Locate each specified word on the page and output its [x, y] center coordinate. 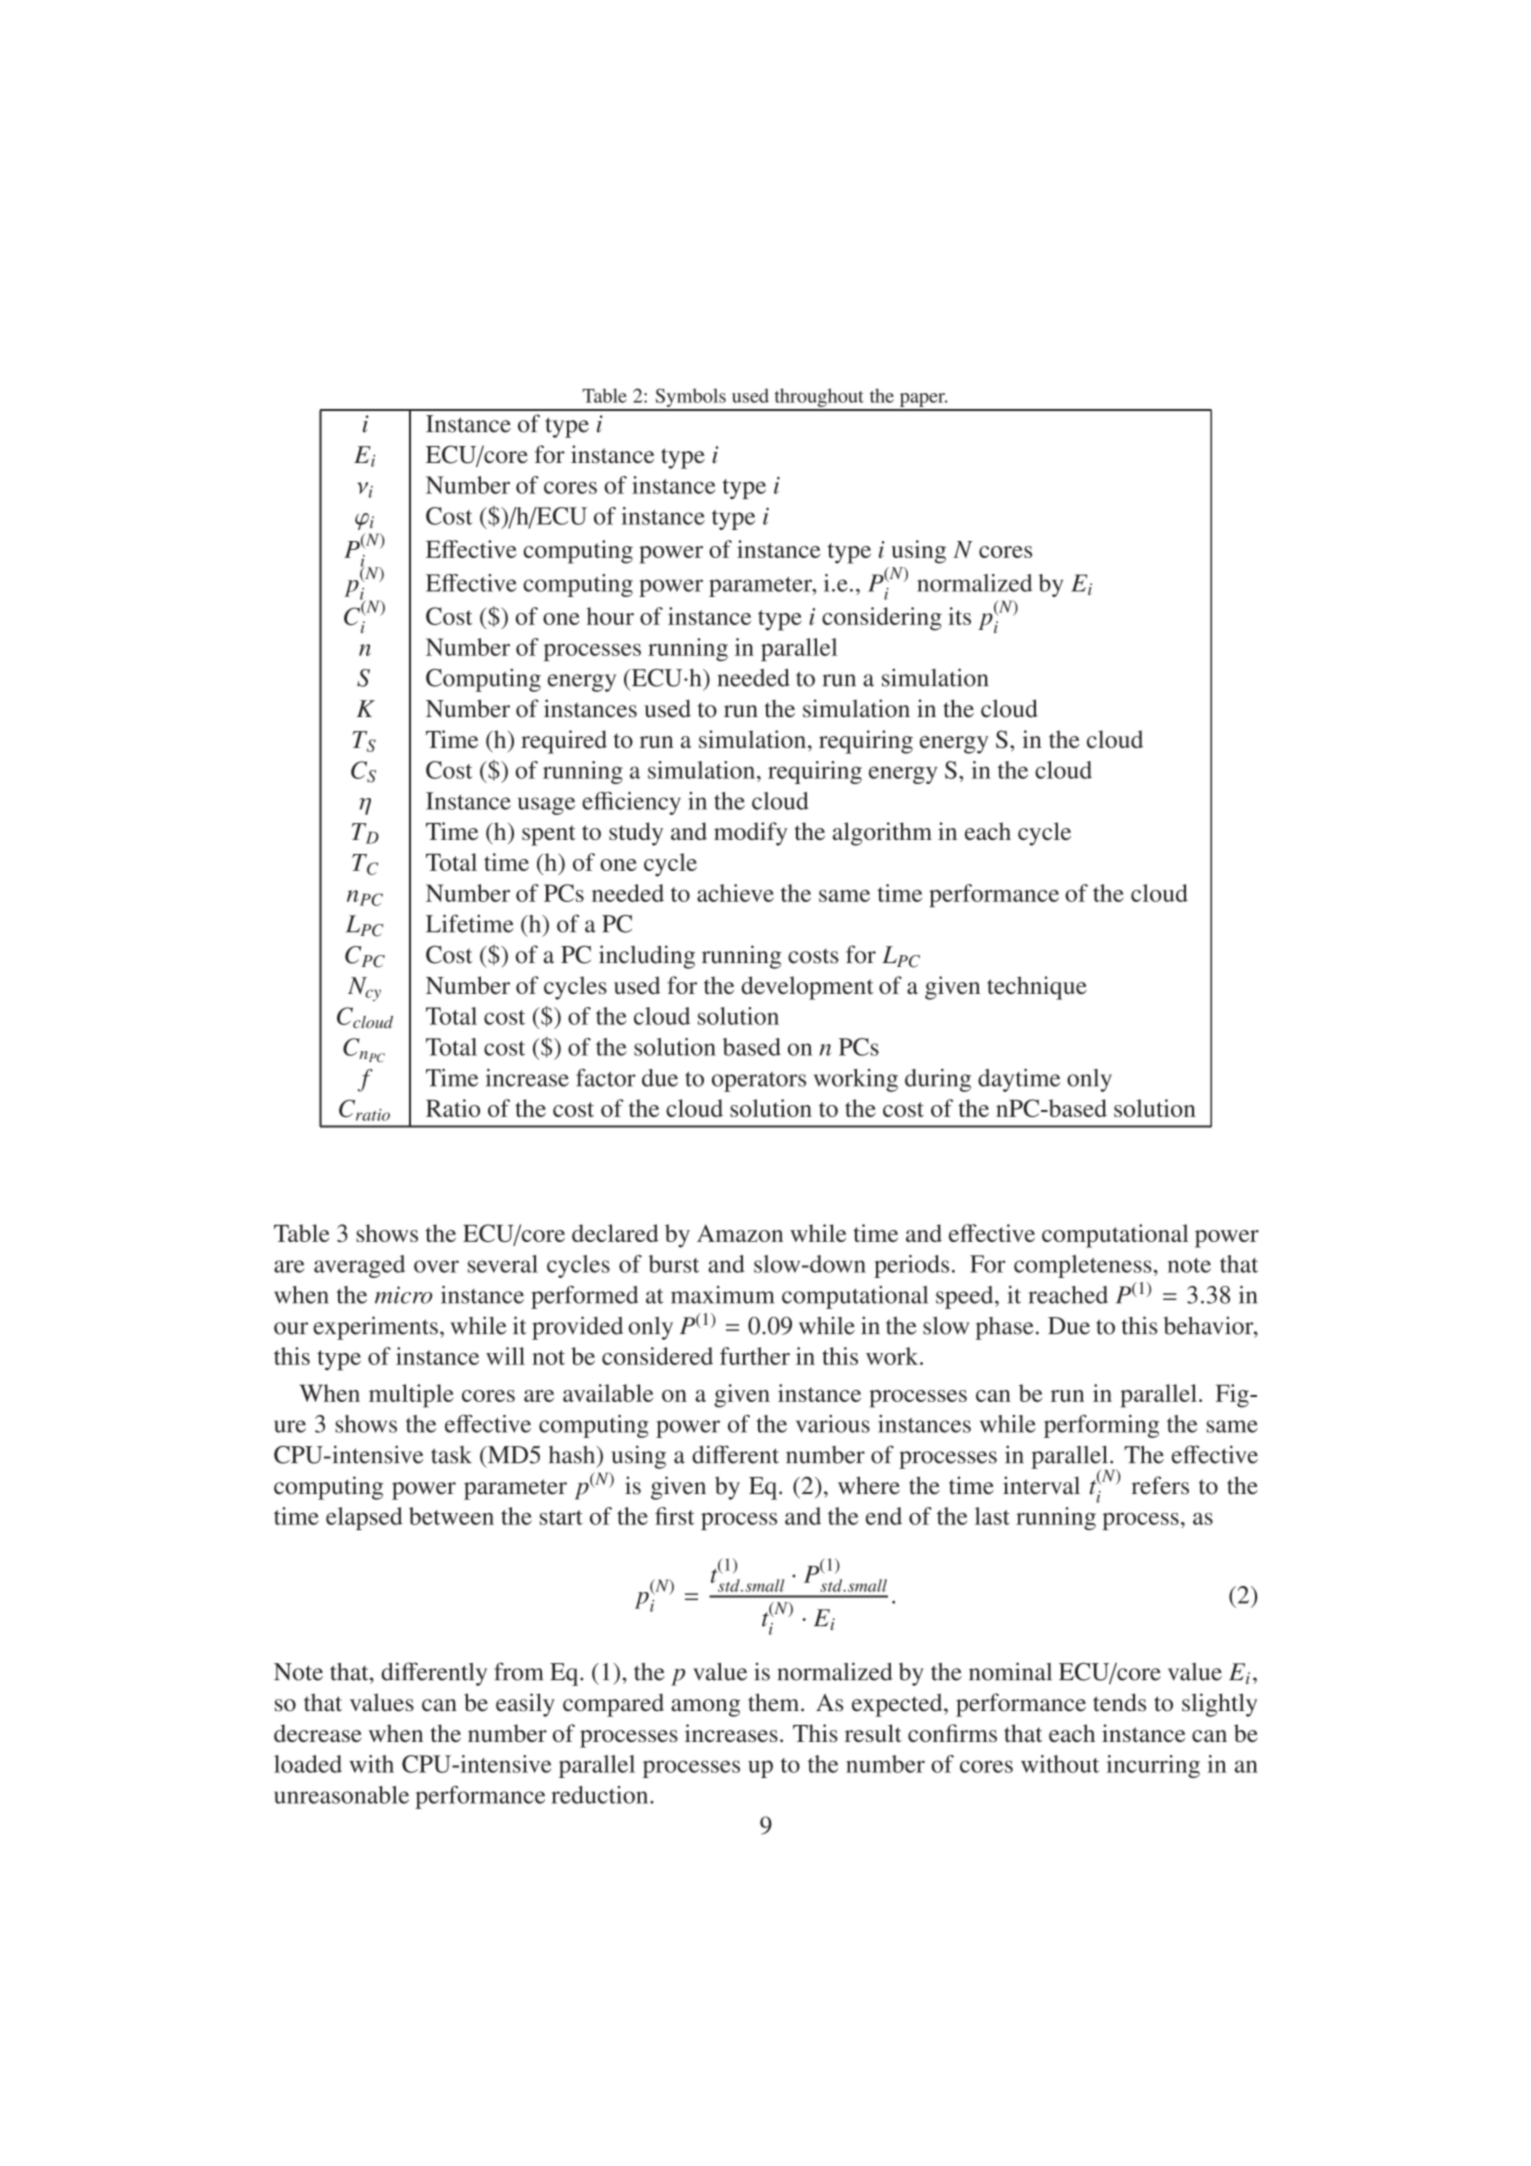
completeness [1083, 1266]
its [959, 616]
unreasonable [341, 1795]
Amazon [740, 1233]
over [436, 1266]
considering [882, 619]
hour [610, 616]
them [775, 1702]
